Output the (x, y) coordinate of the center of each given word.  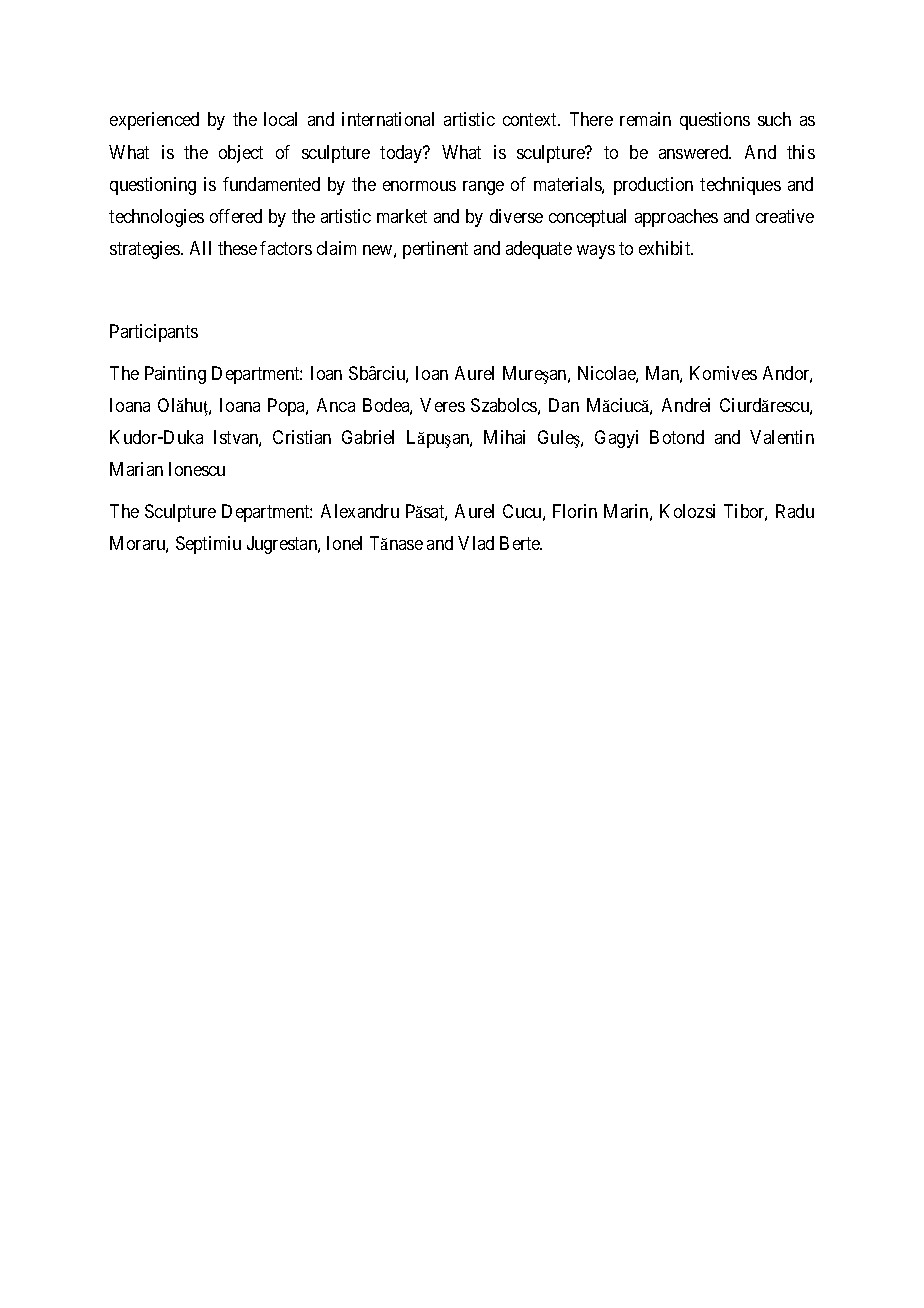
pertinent (435, 250)
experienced (154, 121)
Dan (564, 405)
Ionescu (197, 469)
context (531, 120)
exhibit (666, 248)
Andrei (686, 405)
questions (715, 121)
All (200, 248)
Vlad (476, 543)
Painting (175, 375)
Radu (795, 511)
